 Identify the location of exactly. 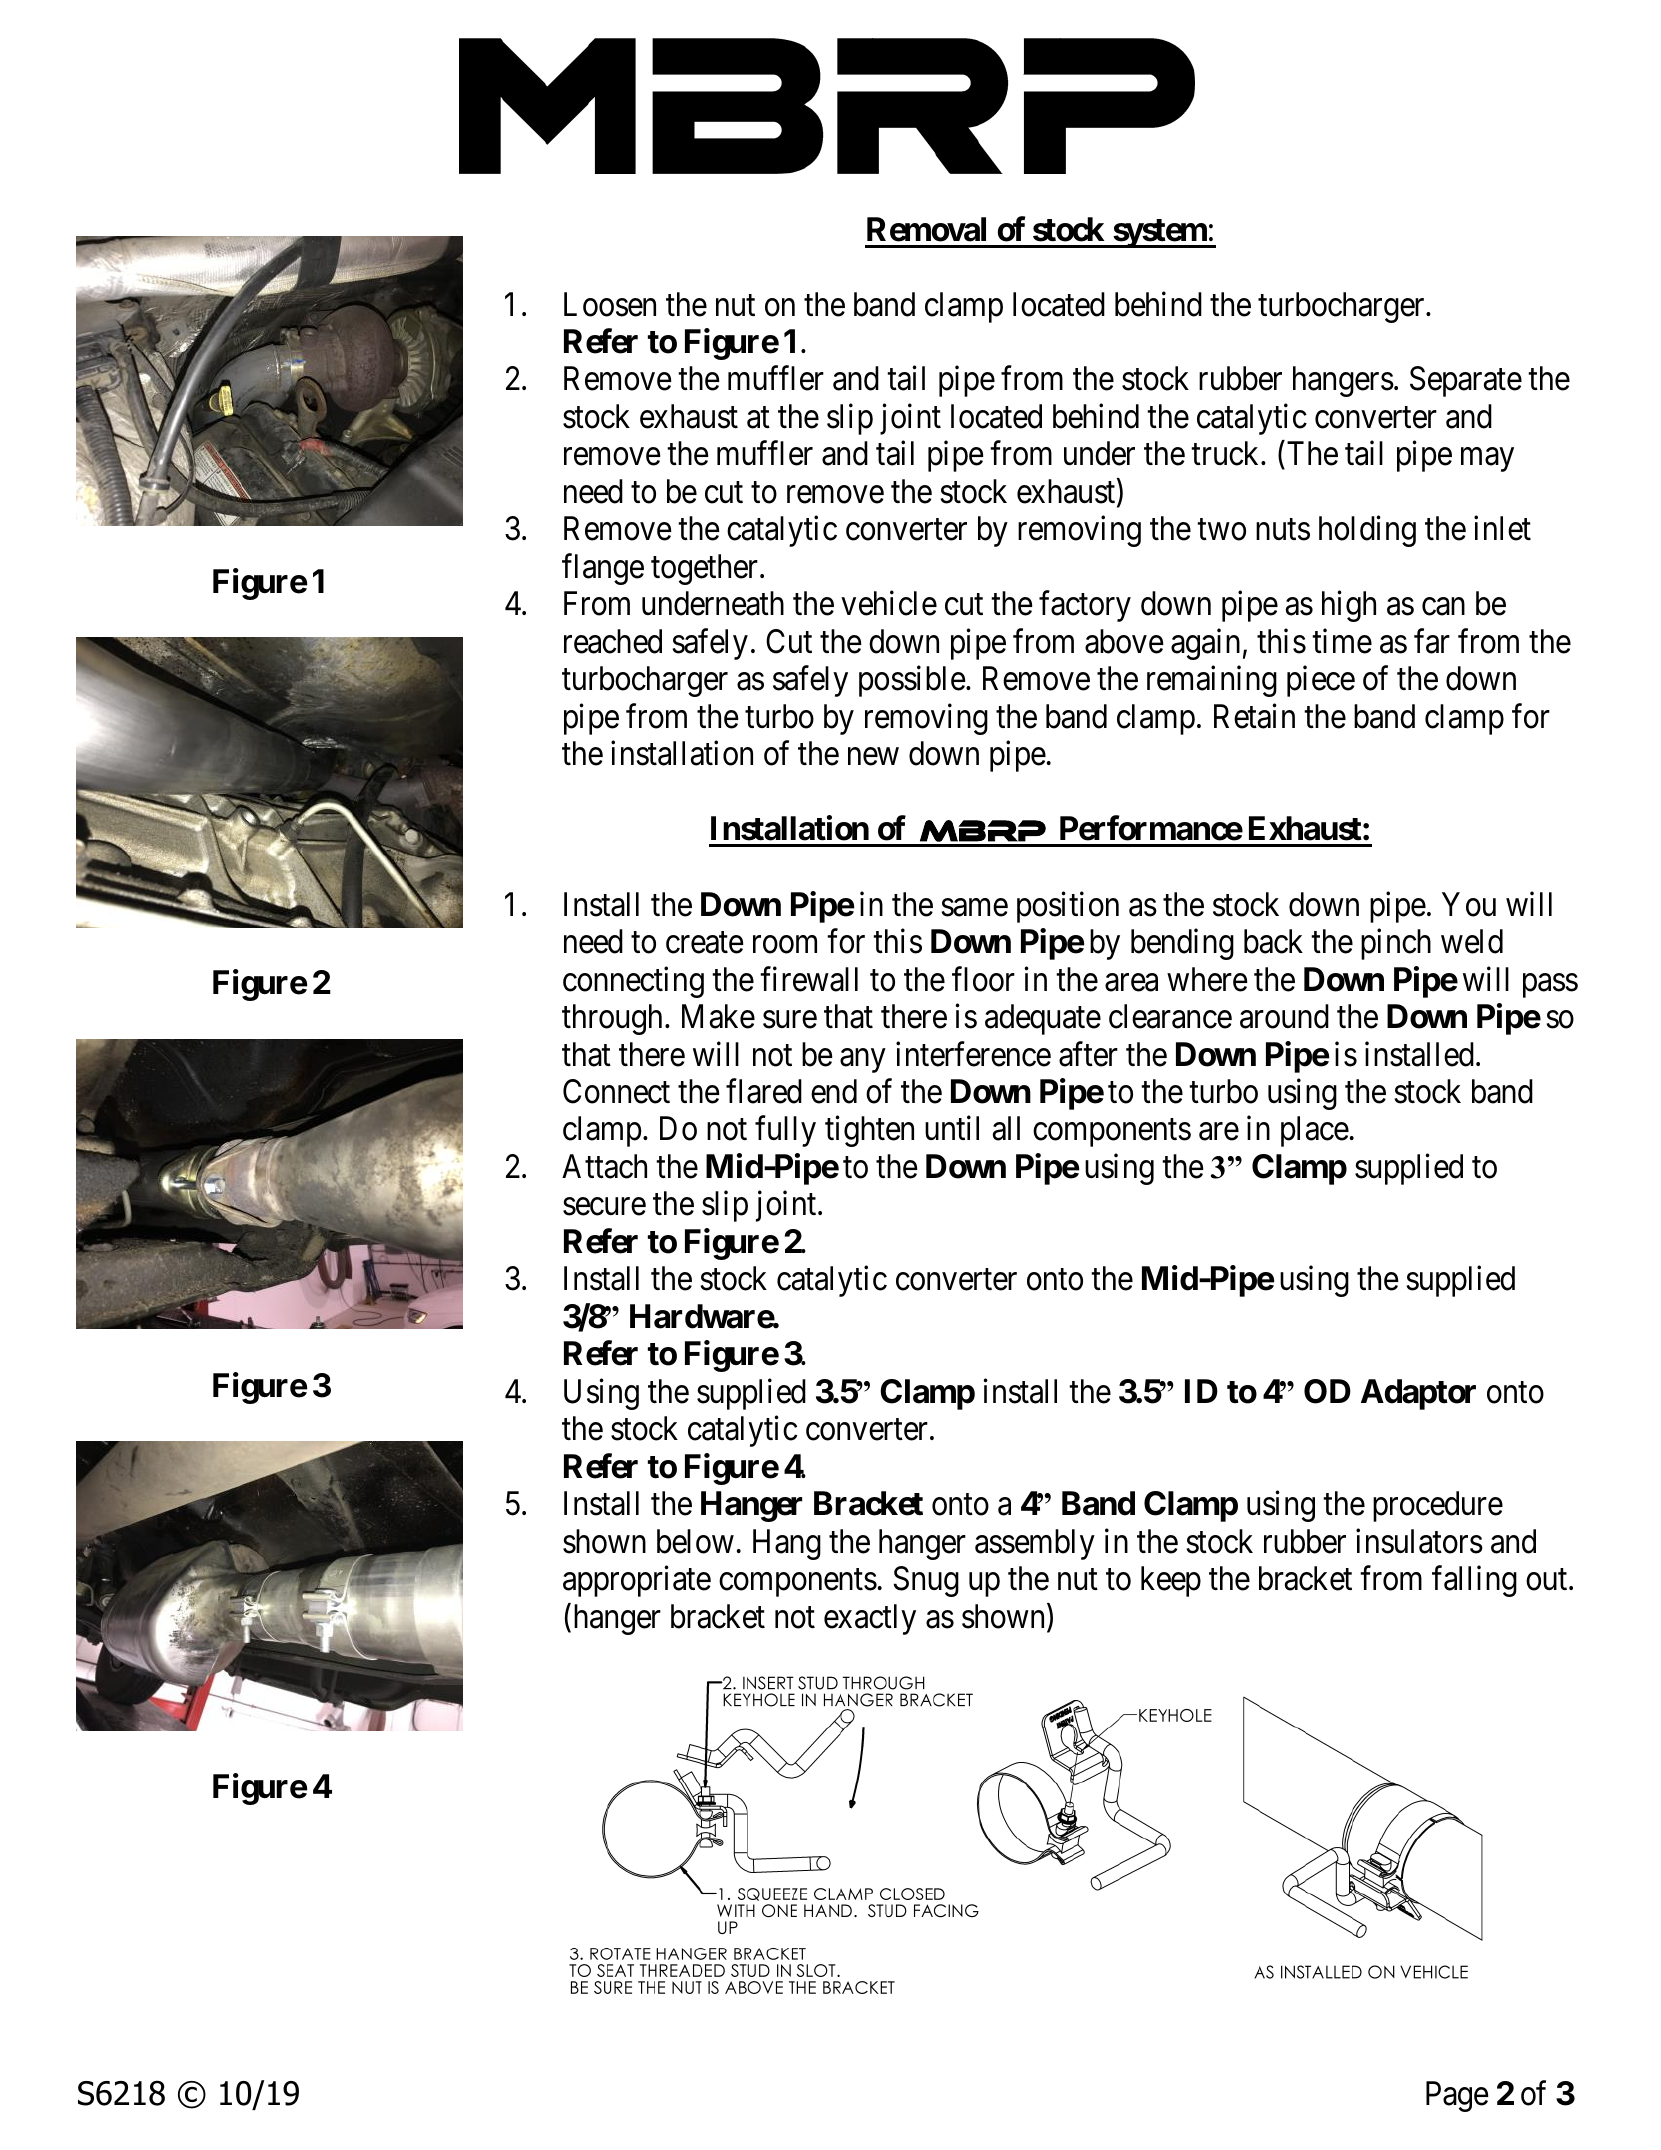
(870, 1619).
